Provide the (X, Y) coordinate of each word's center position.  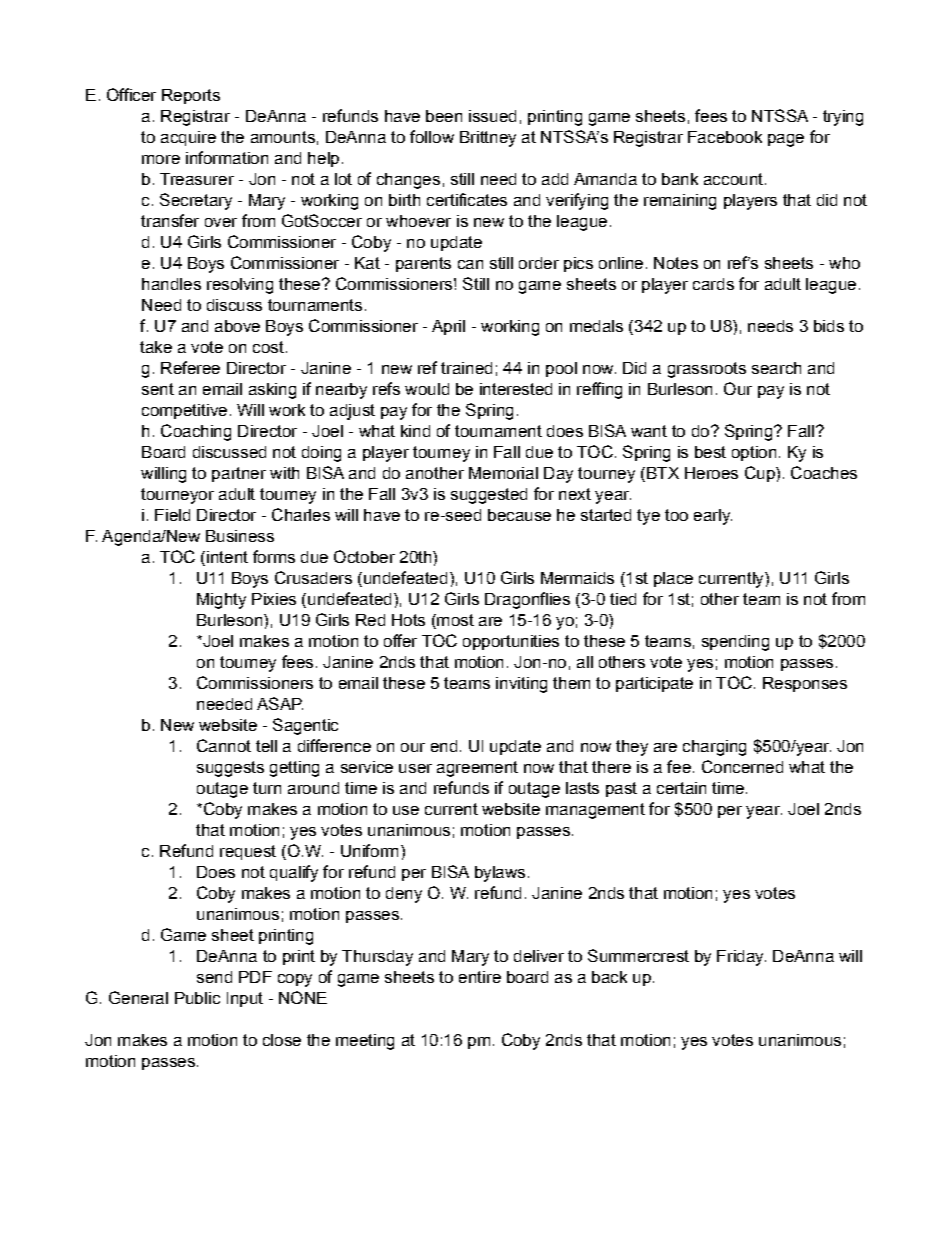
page (786, 140)
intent (227, 557)
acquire (188, 138)
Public (197, 998)
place (673, 579)
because (519, 515)
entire (480, 977)
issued (492, 116)
